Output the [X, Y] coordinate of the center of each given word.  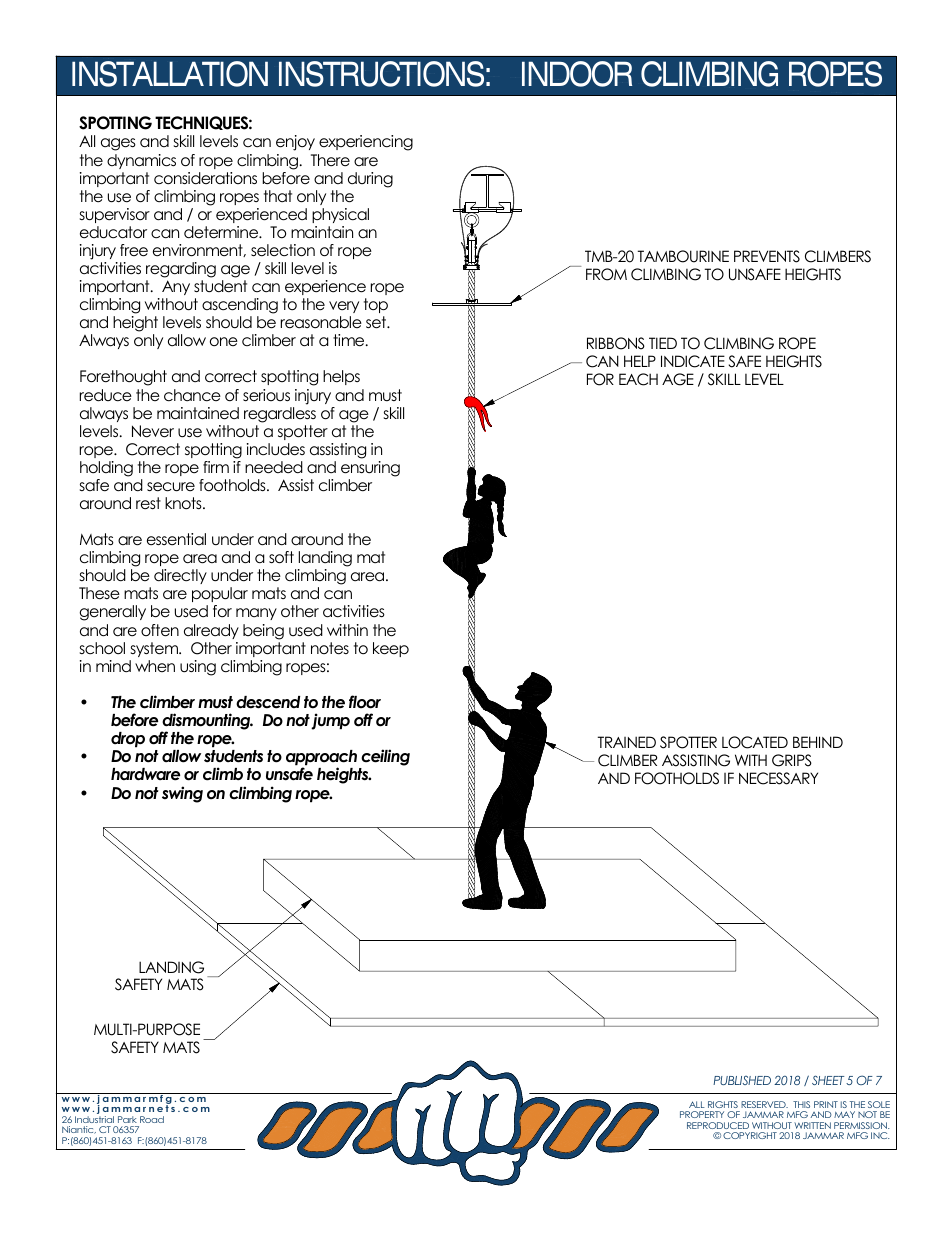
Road [152, 1119]
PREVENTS [767, 256]
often [160, 630]
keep [391, 649]
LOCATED [755, 742]
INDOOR [577, 74]
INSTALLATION [170, 74]
